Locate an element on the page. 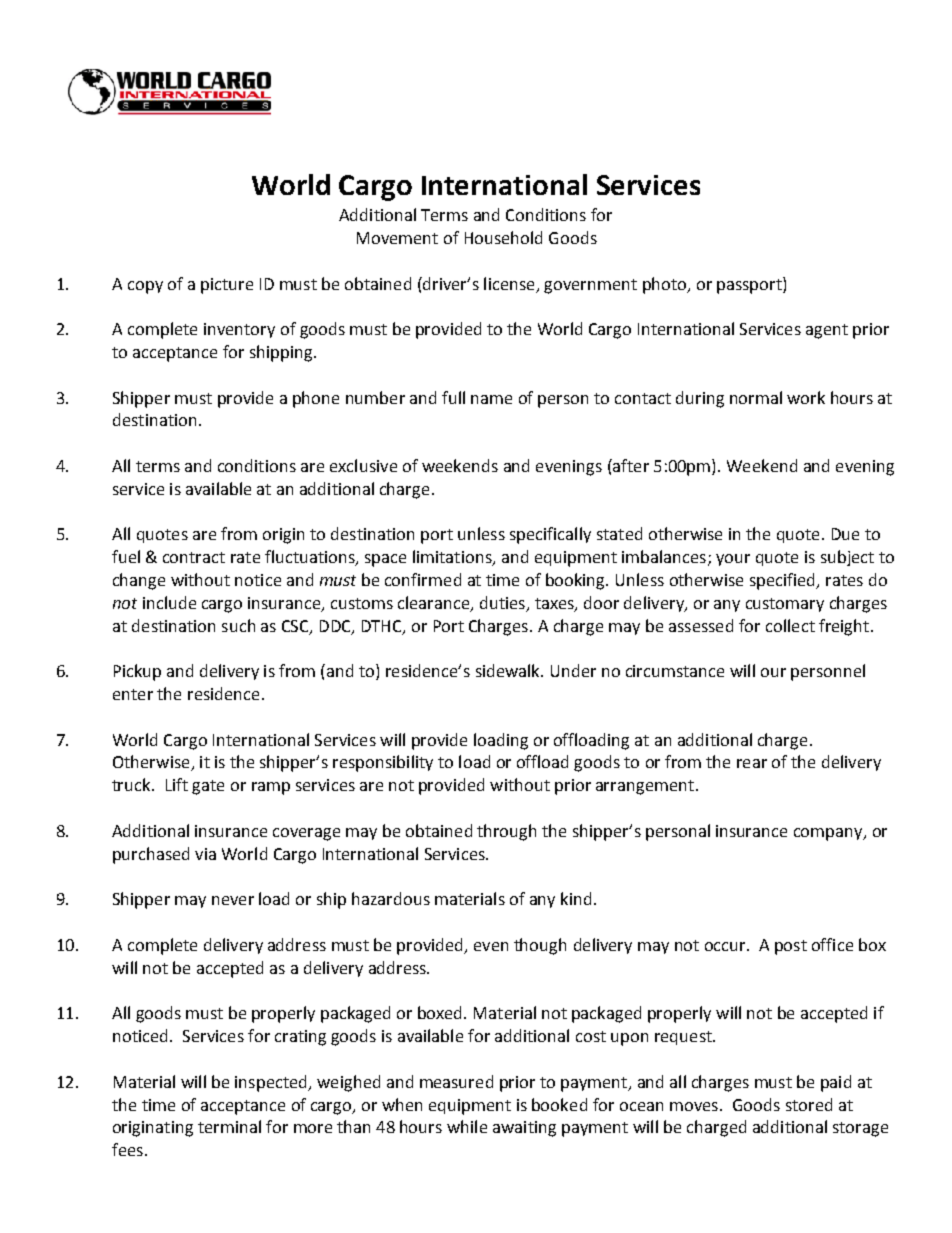 Image resolution: width=952 pixels, height=1233 pixels. while is located at coordinates (467, 1126).
